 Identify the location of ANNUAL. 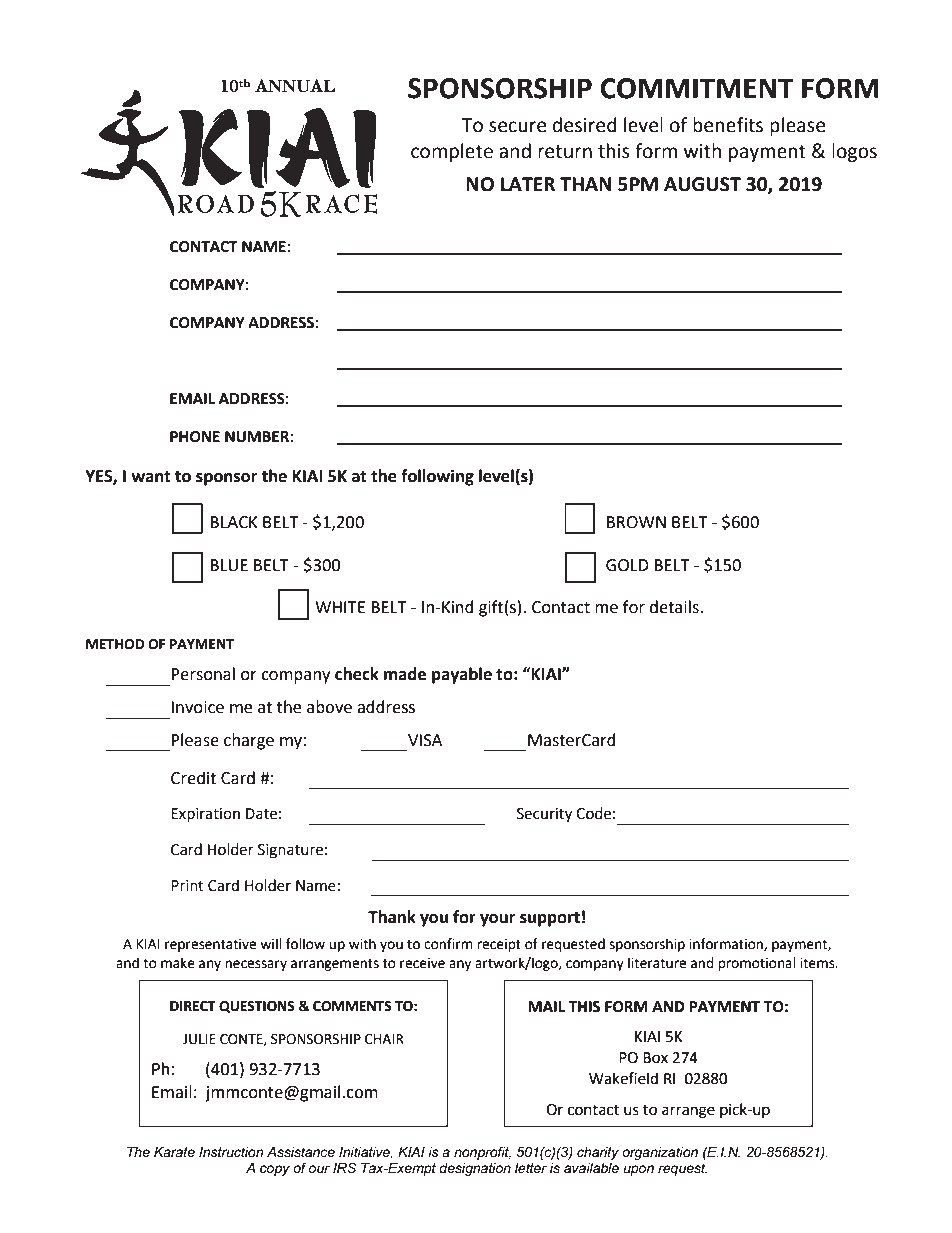
(295, 86).
